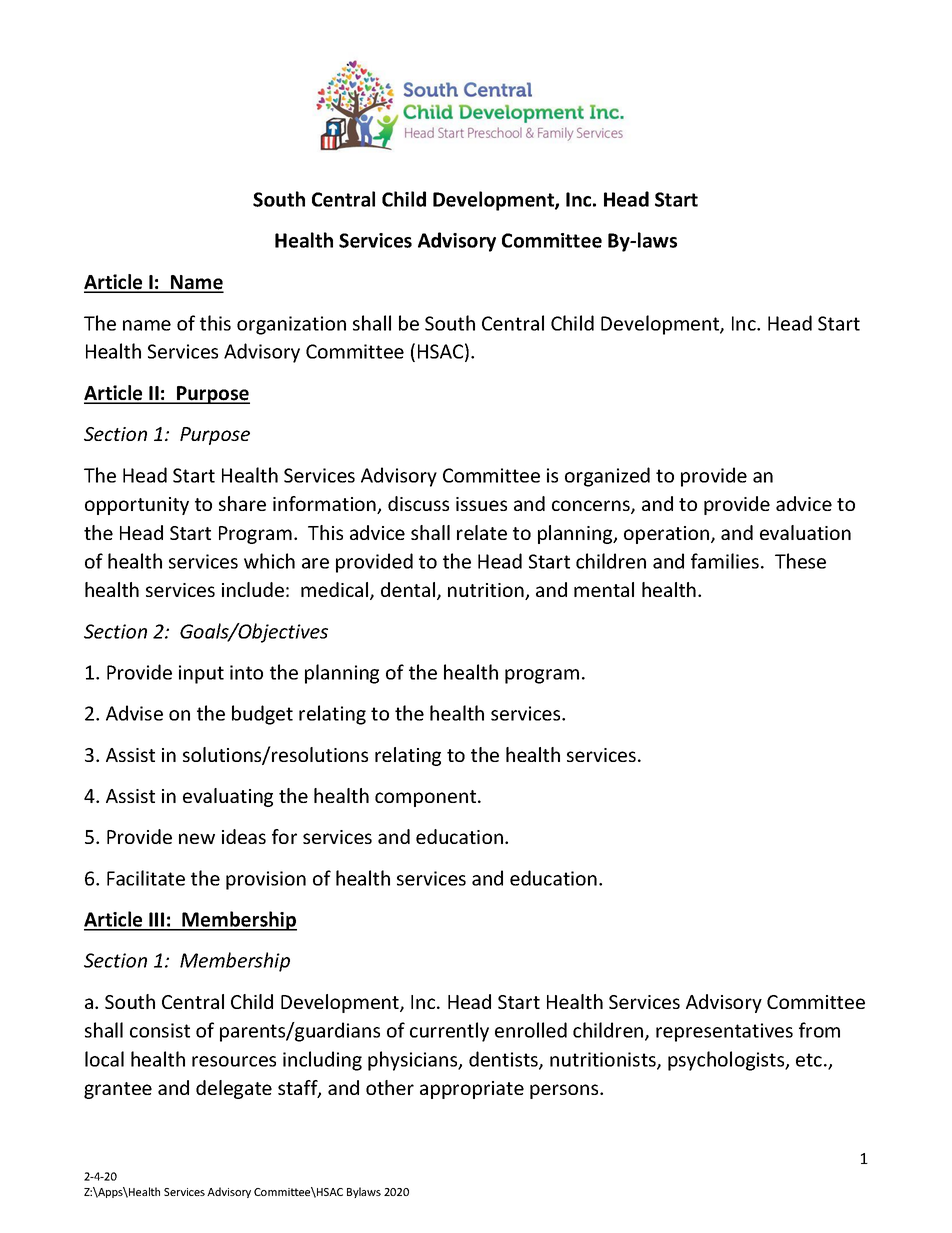 The image size is (952, 1233). What do you see at coordinates (592, 507) in the screenshot?
I see `concerns` at bounding box center [592, 507].
